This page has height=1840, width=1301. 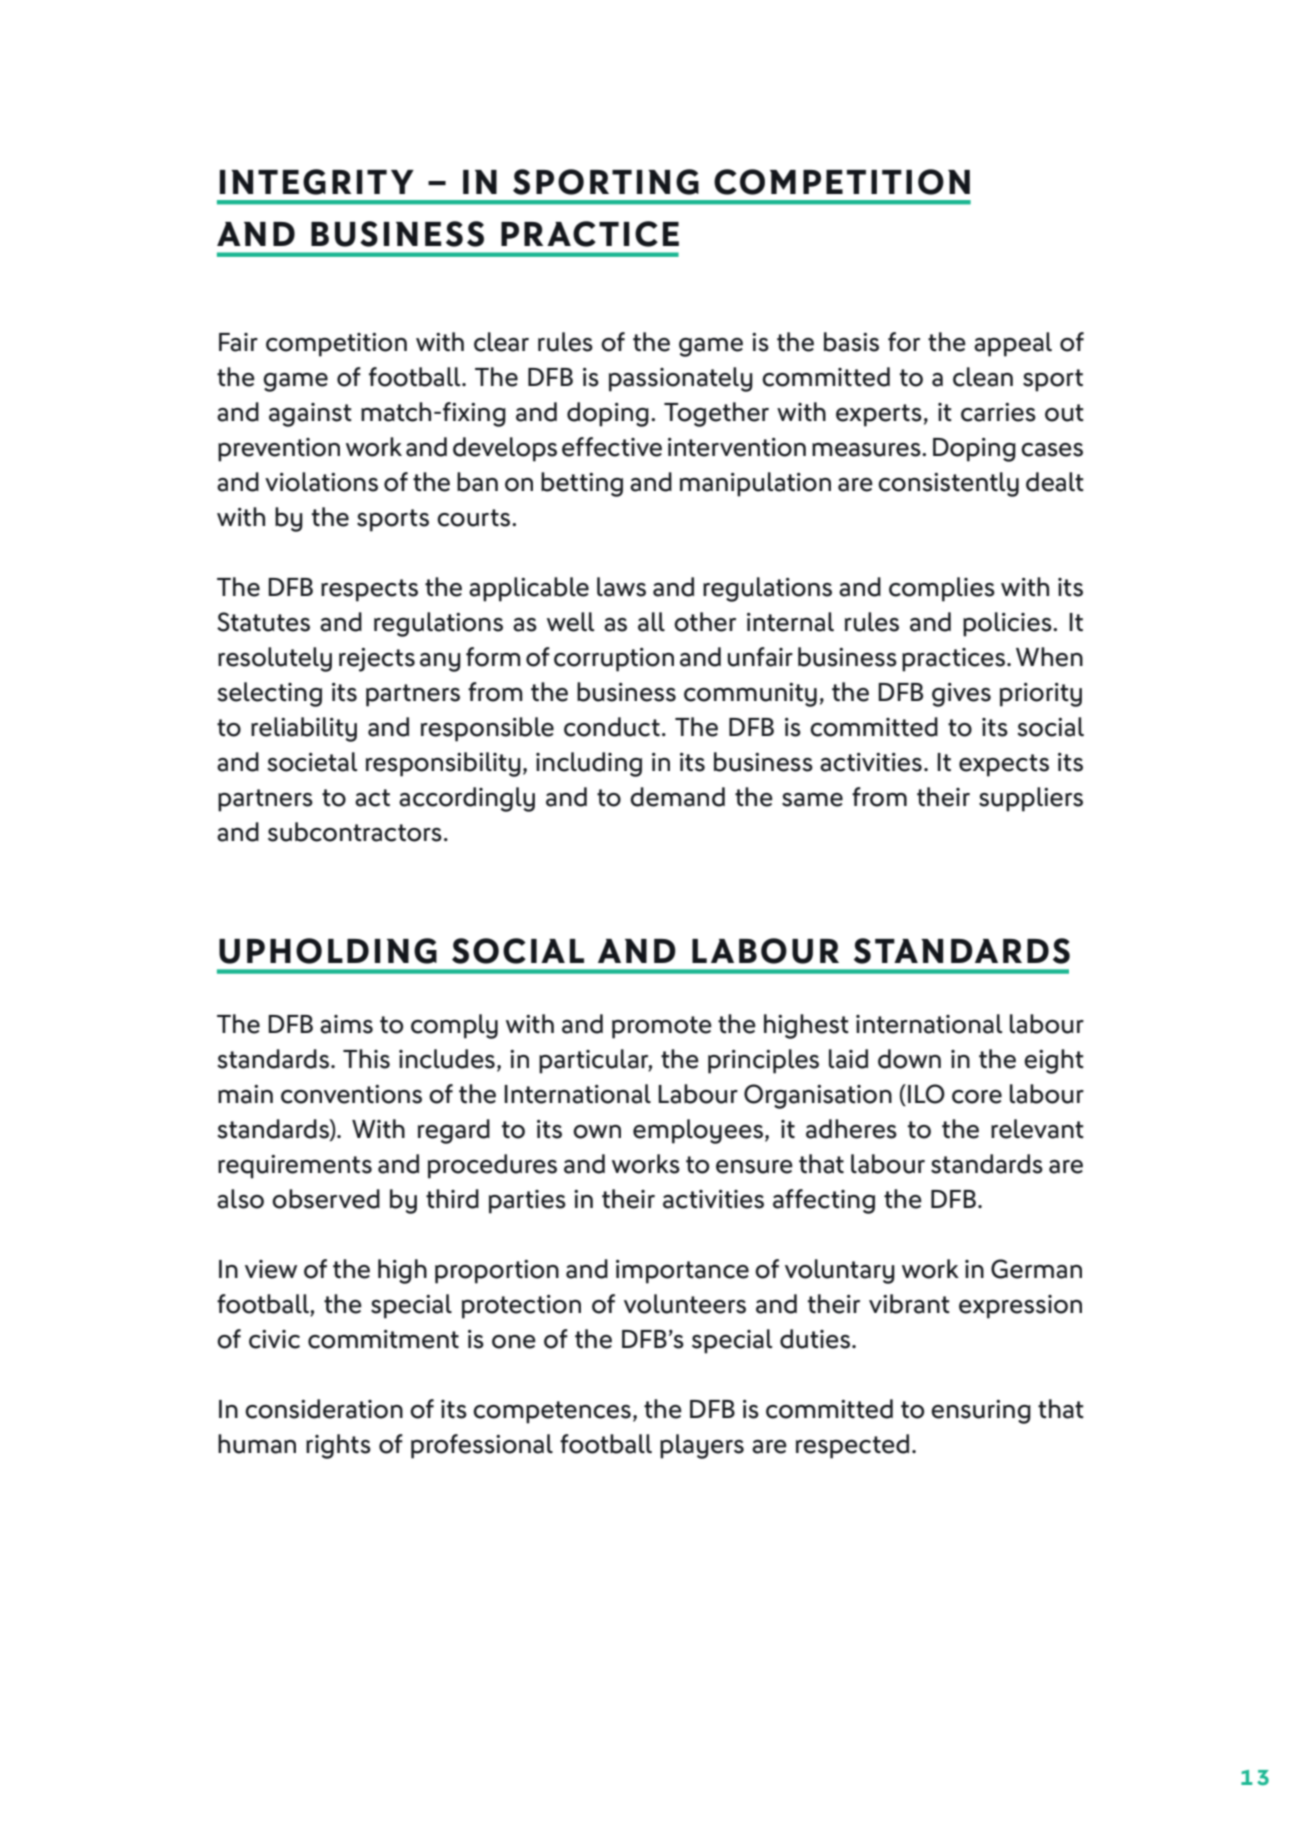 I want to click on INTEGRITY, so click(x=317, y=182).
